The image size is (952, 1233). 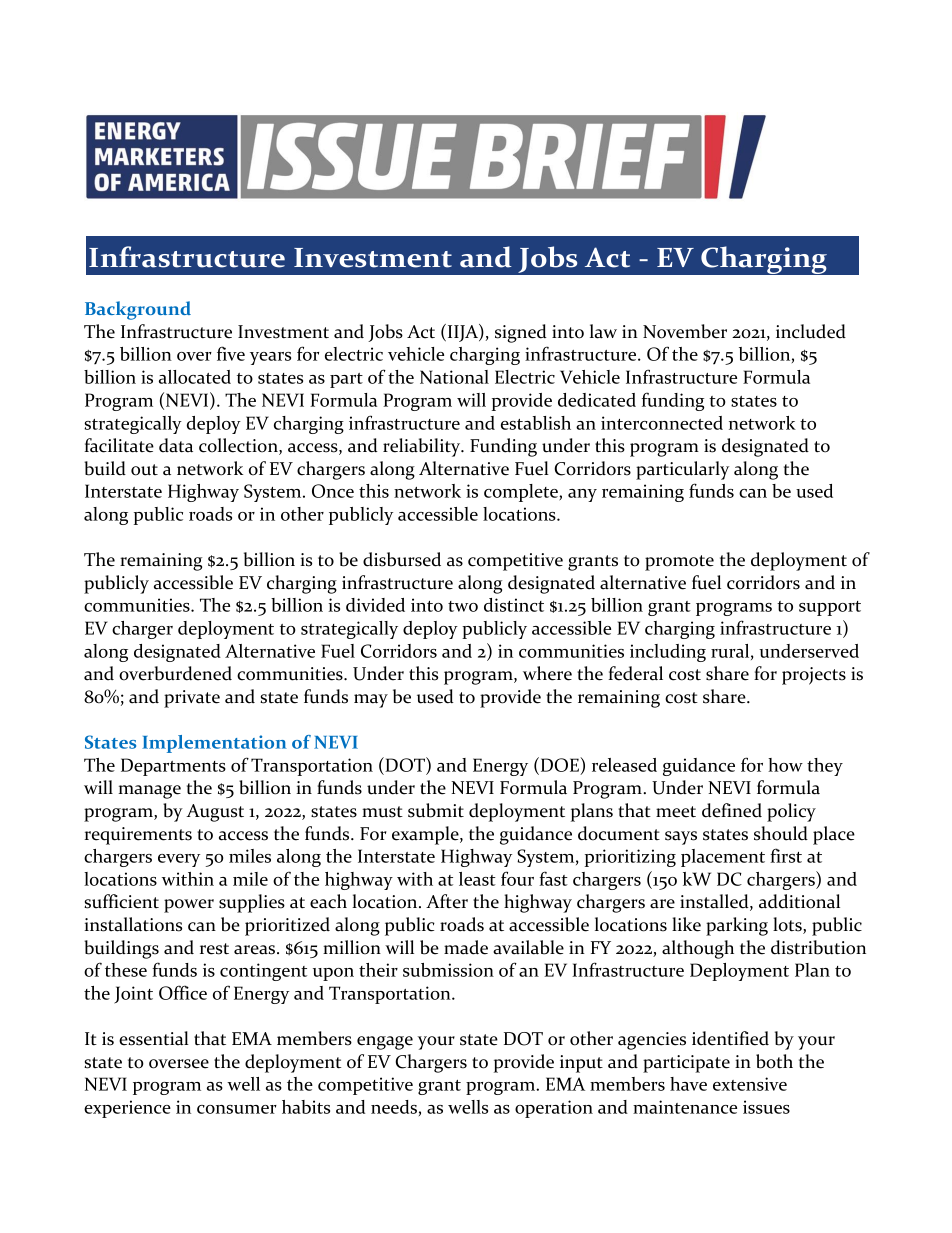 I want to click on November, so click(x=685, y=331).
